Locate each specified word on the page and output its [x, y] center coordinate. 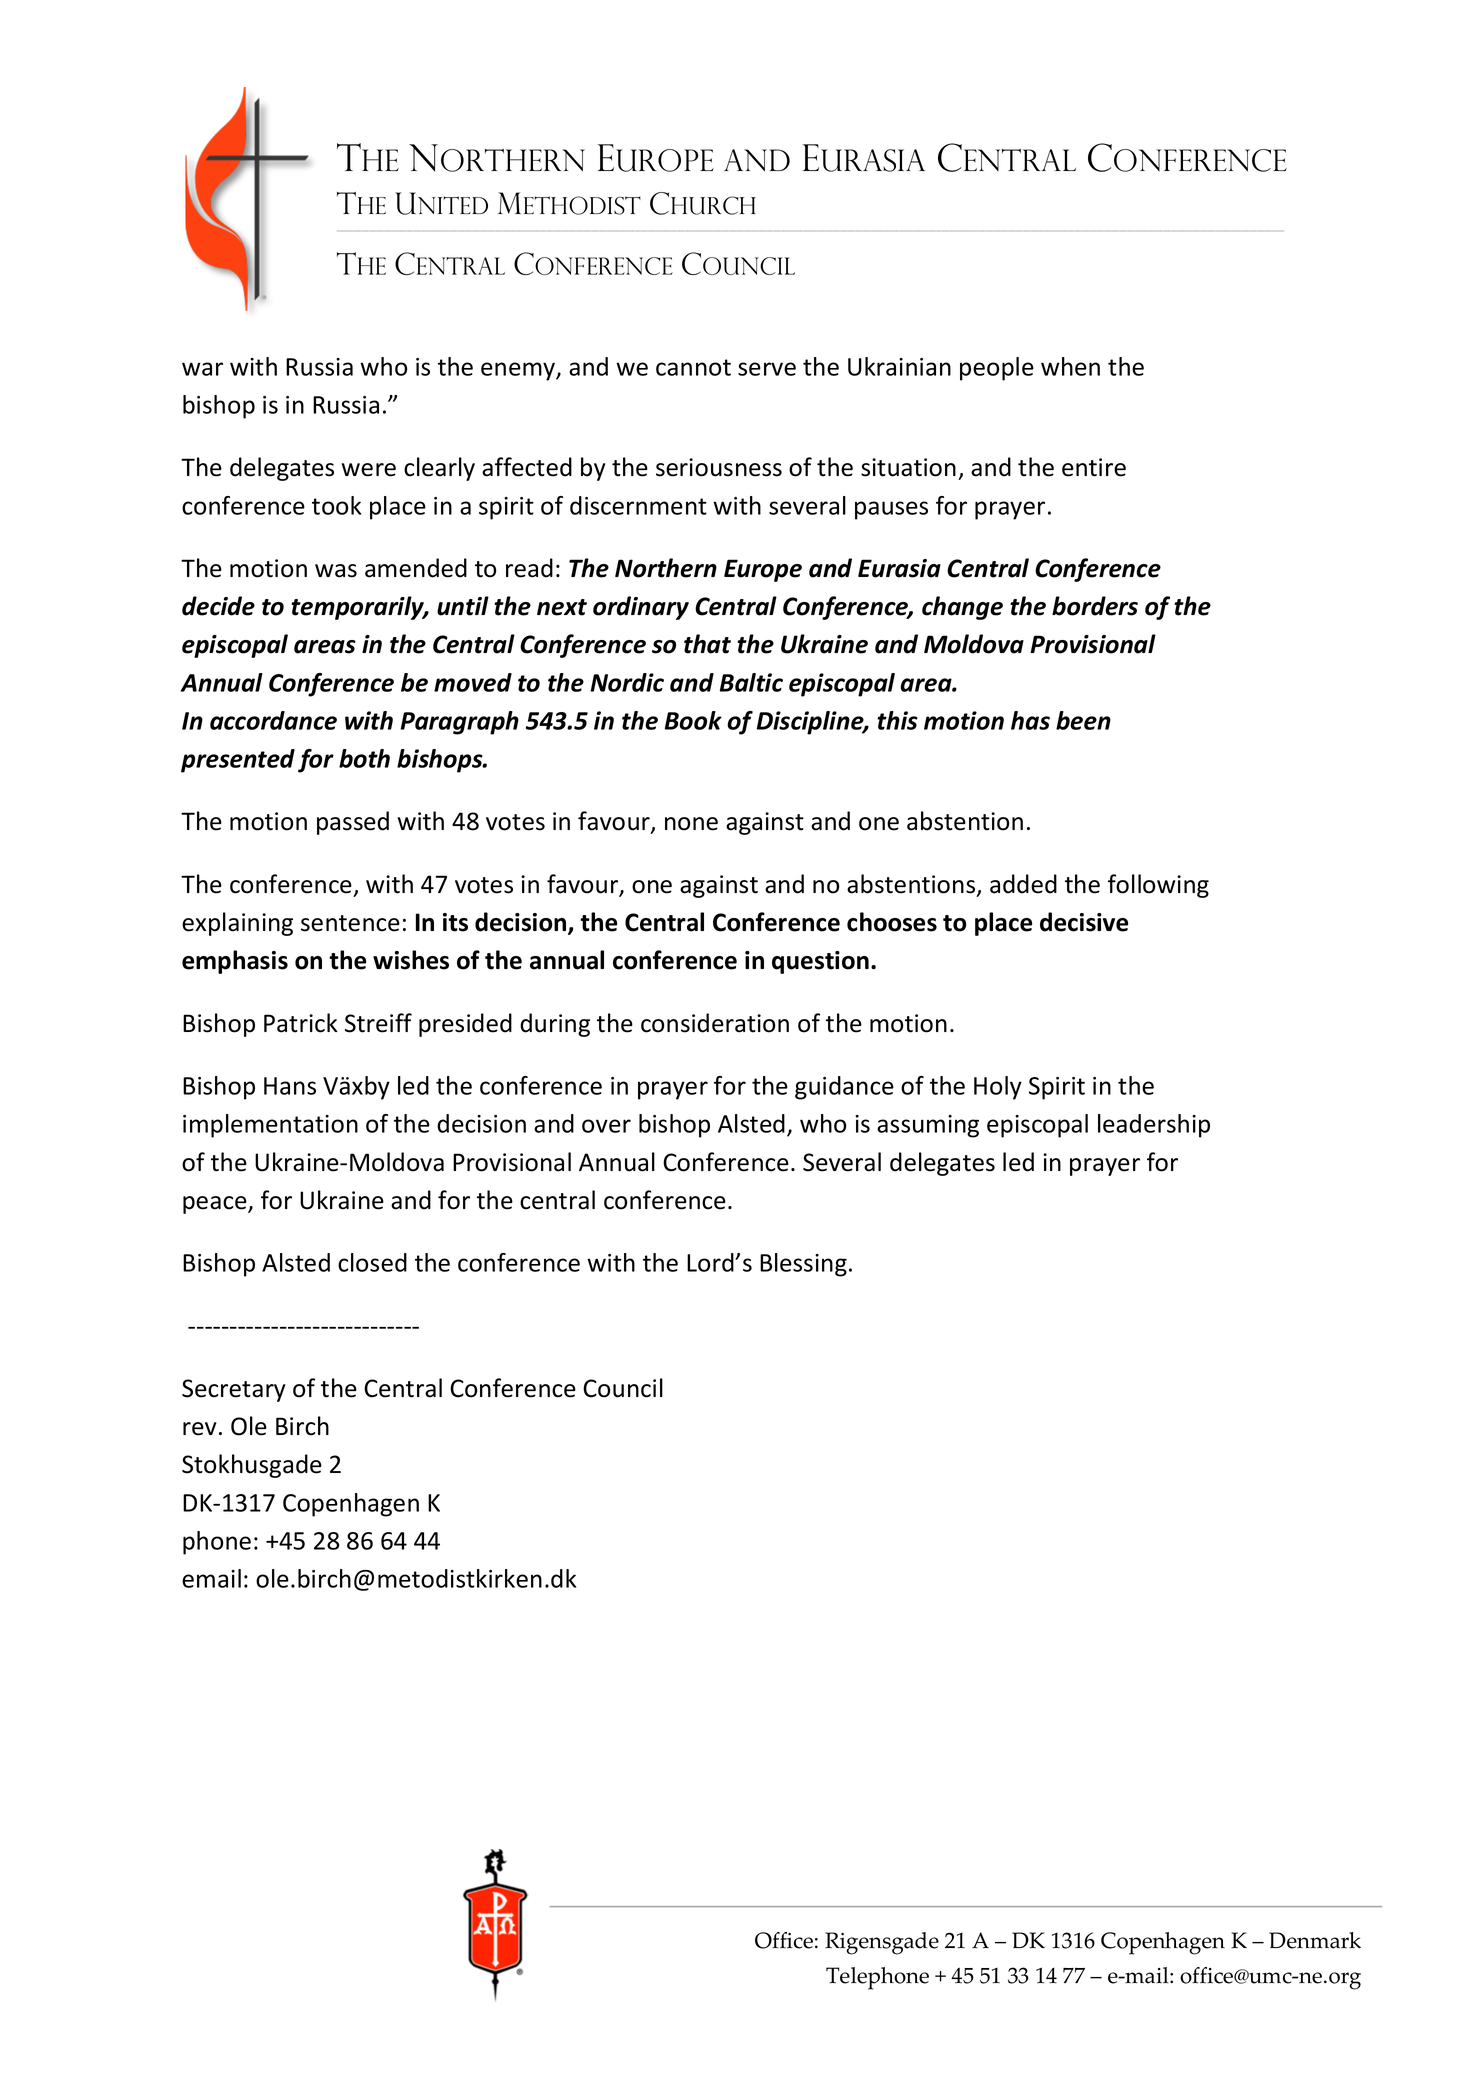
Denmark [1315, 1940]
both [364, 758]
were [369, 470]
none [691, 824]
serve [767, 369]
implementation [270, 1126]
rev [200, 1429]
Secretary [234, 1390]
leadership [1154, 1126]
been [1083, 720]
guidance [844, 1088]
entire [1094, 467]
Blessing [803, 1265]
